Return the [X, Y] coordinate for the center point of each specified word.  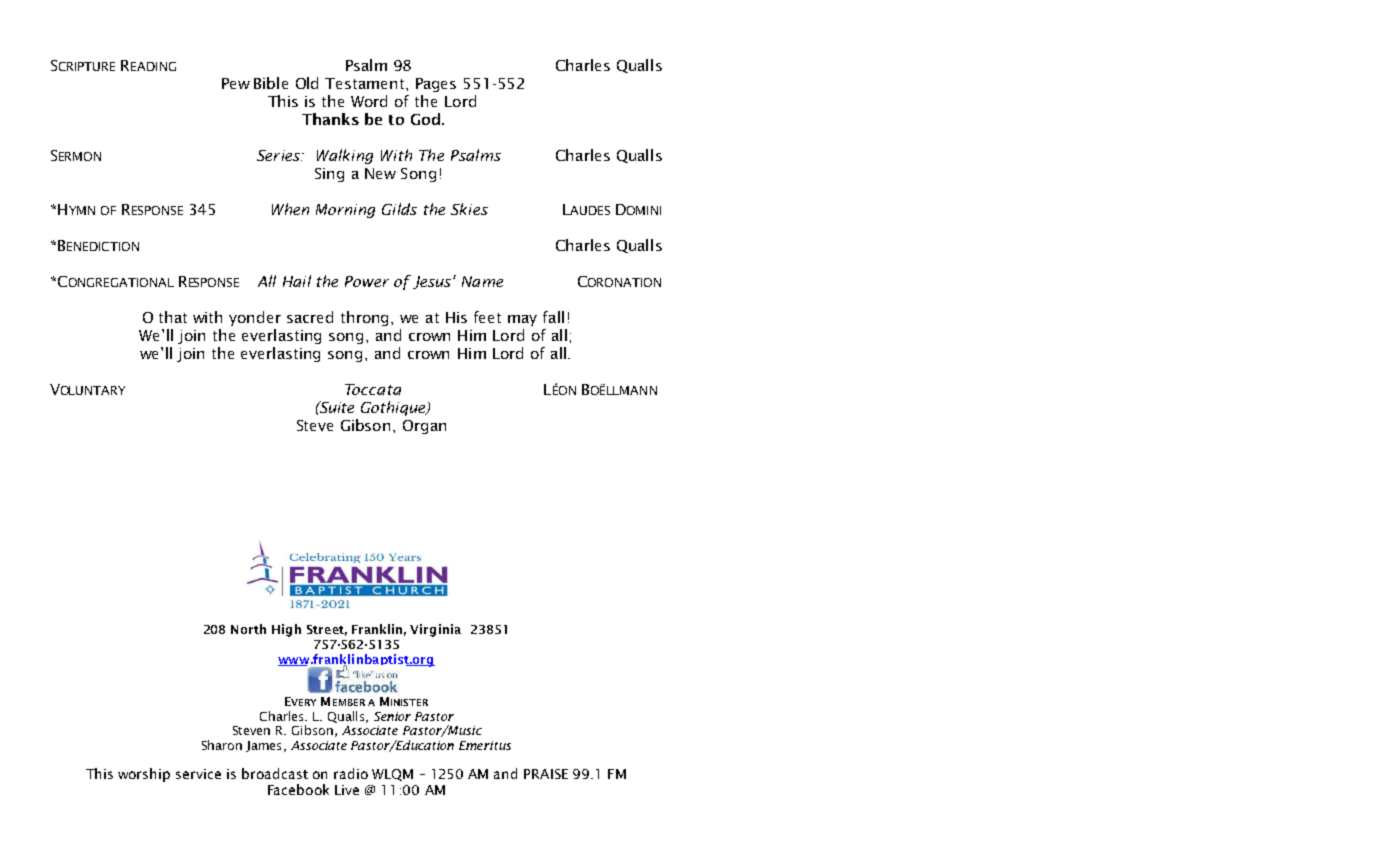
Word [369, 101]
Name [482, 281]
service [198, 774]
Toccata [373, 389]
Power [367, 281]
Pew [236, 83]
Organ [424, 427]
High [286, 630]
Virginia [435, 630]
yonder [255, 318]
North [248, 629]
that [173, 317]
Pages [436, 85]
